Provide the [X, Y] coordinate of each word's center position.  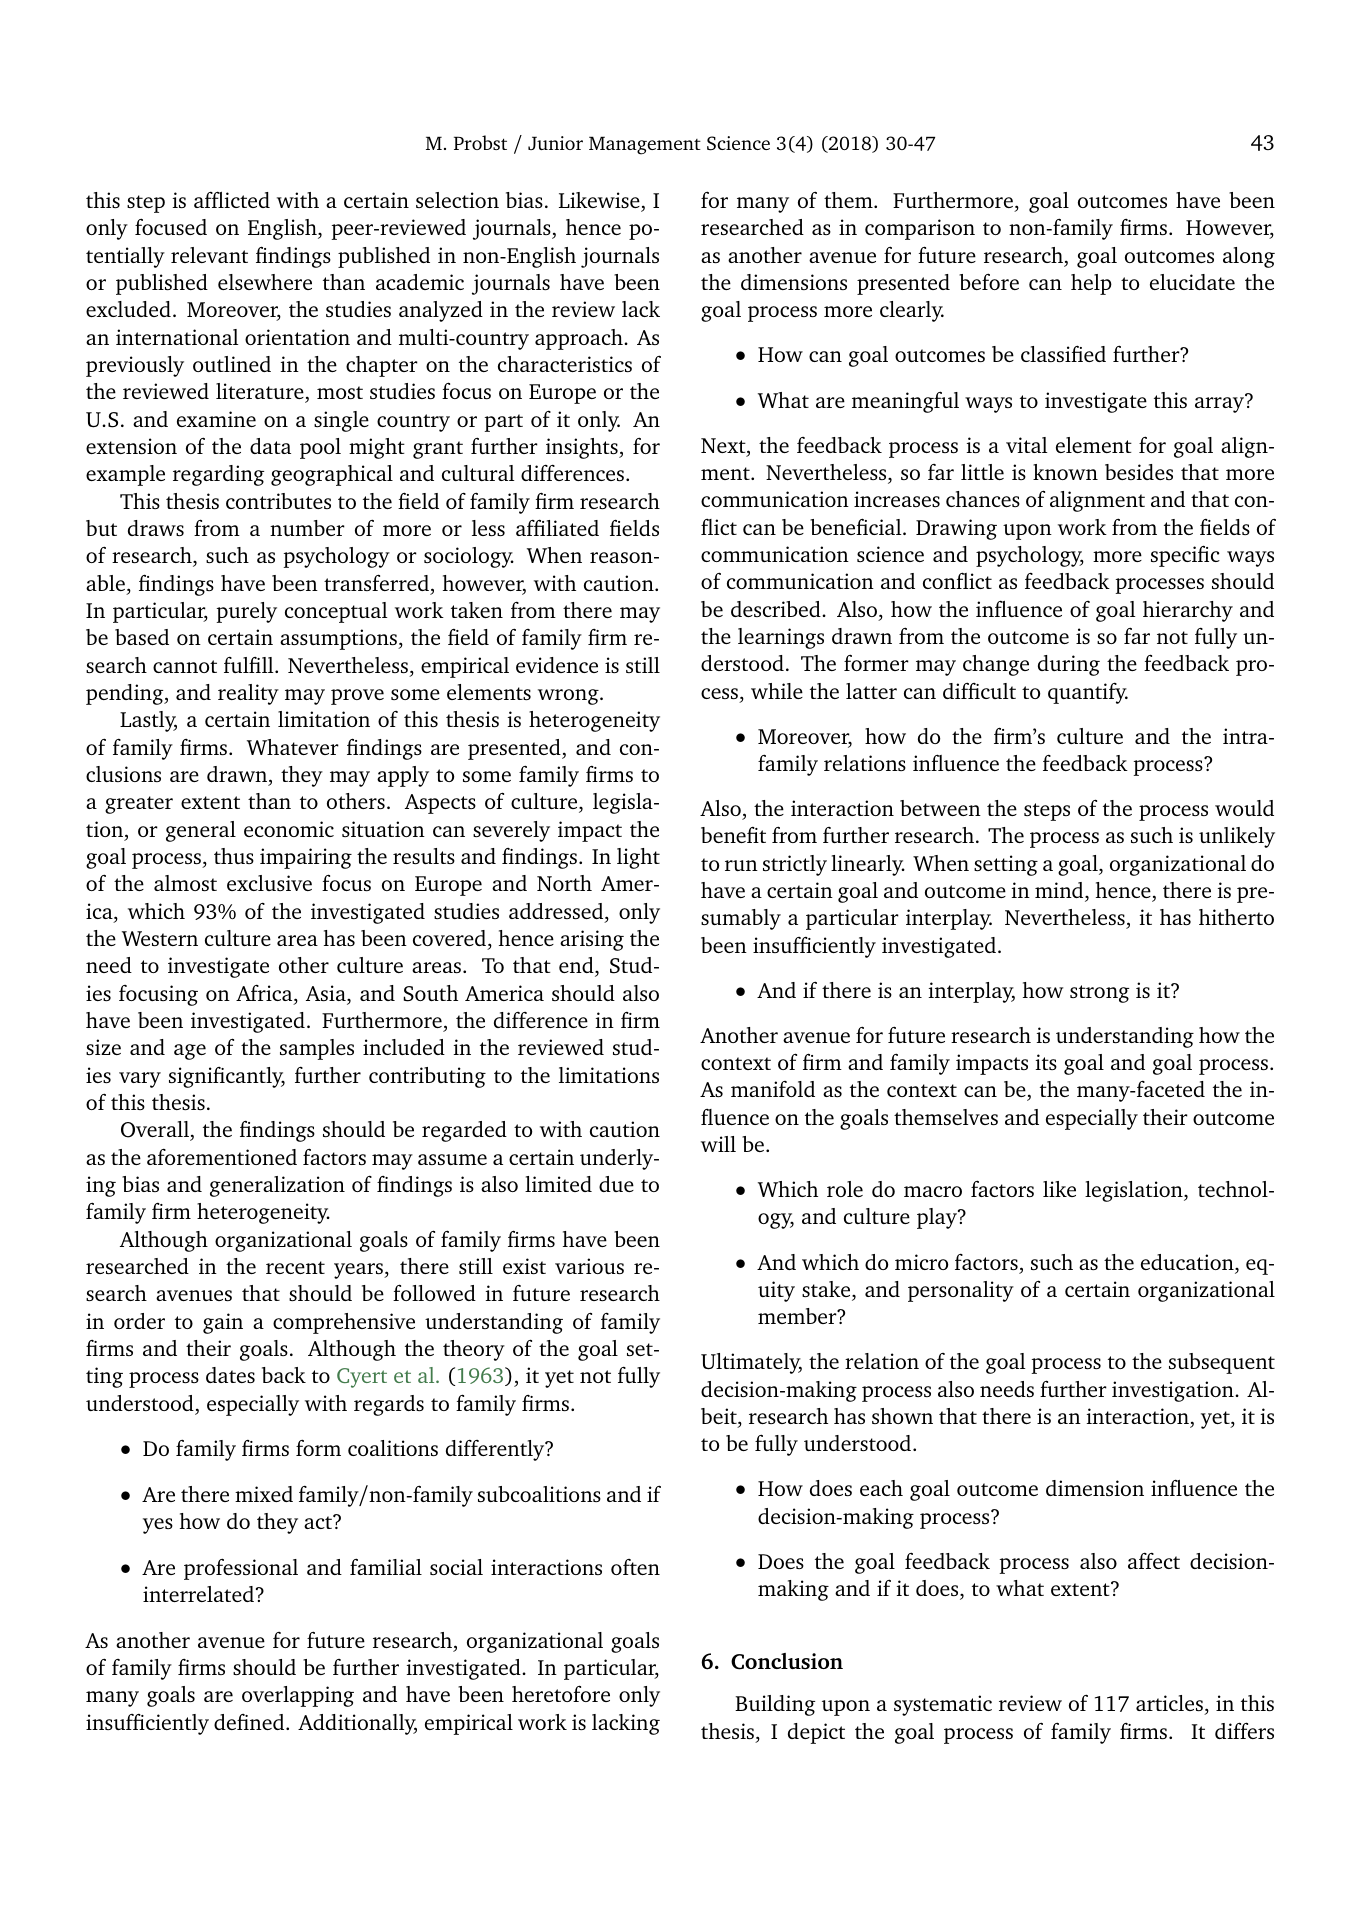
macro [933, 1191]
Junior [555, 143]
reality [248, 694]
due [616, 1184]
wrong [569, 697]
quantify [1088, 693]
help [1091, 284]
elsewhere [265, 282]
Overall [156, 1131]
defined [250, 1722]
